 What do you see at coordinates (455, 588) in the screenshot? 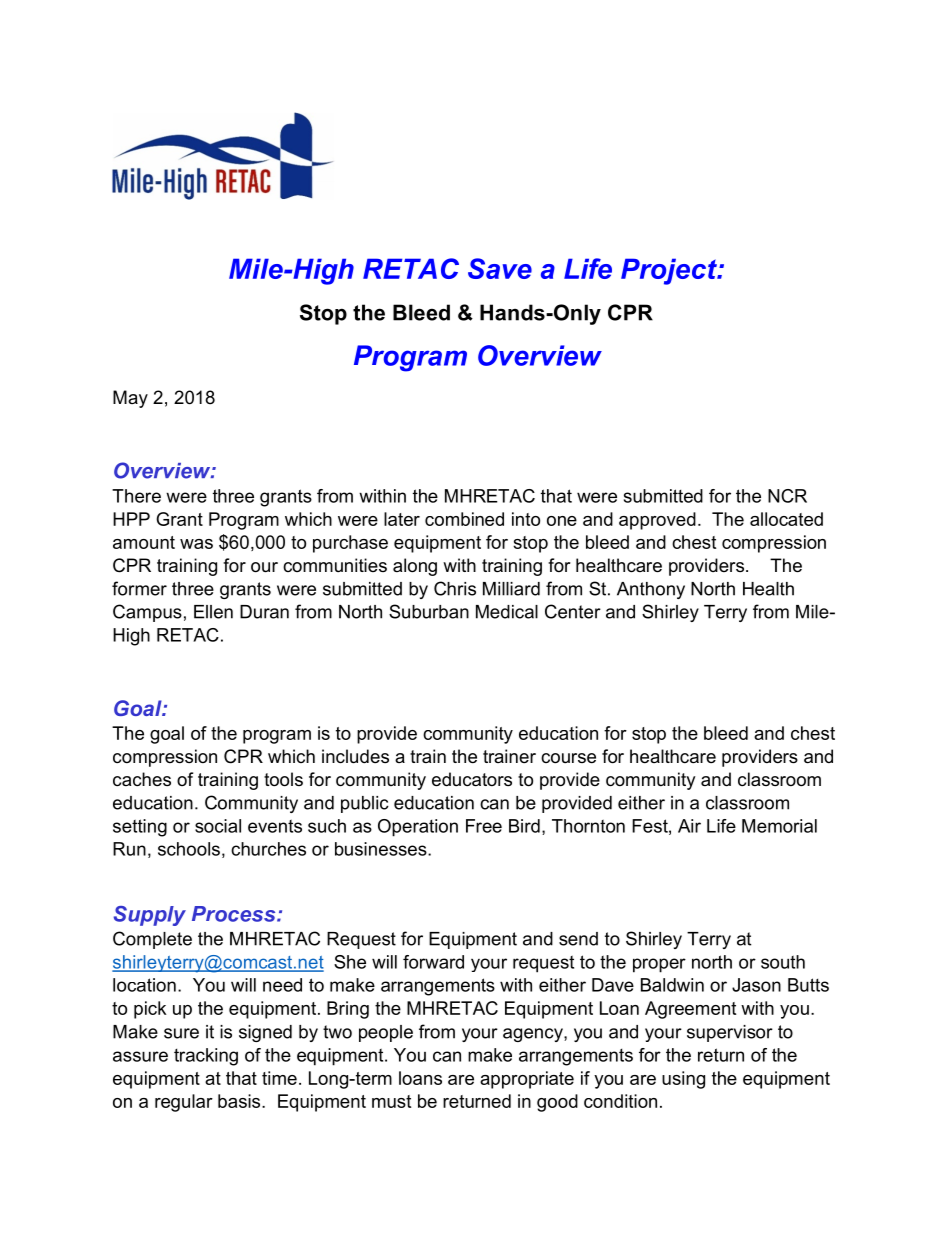
I see `Chris` at bounding box center [455, 588].
